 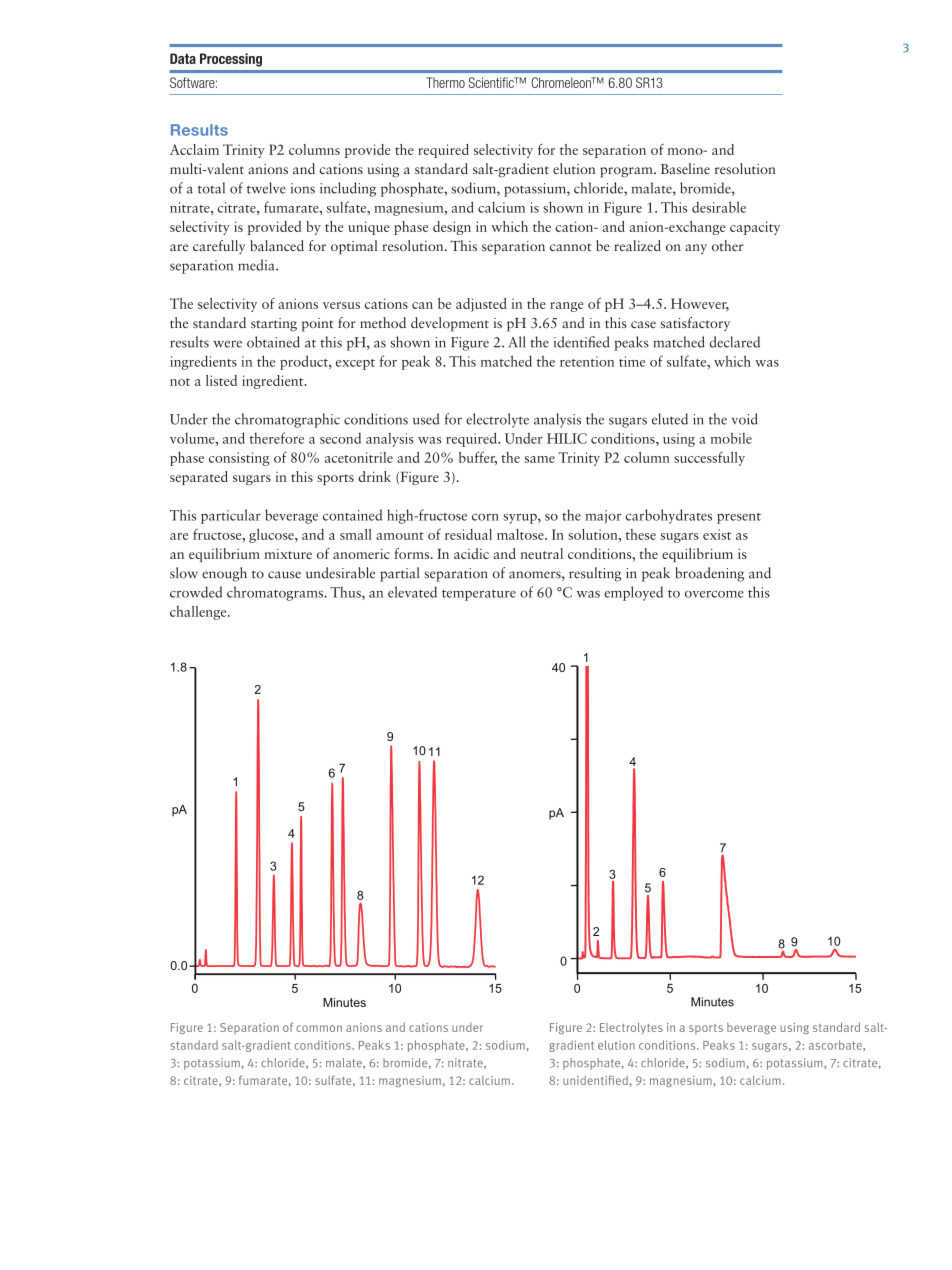 What do you see at coordinates (728, 245) in the screenshot?
I see `other` at bounding box center [728, 245].
